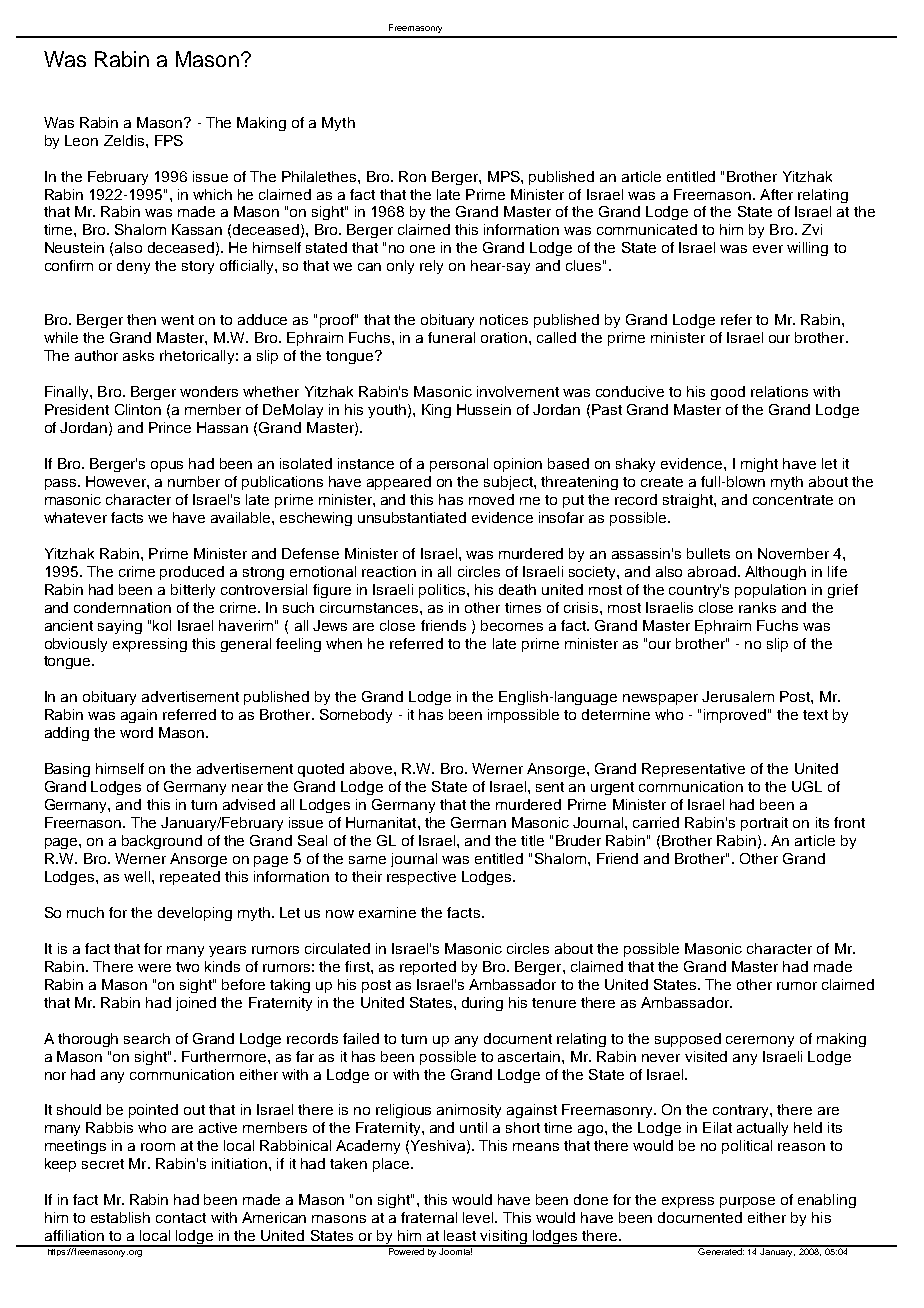  Describe the element at coordinates (429, 1217) in the image. I see `fraternal` at that location.
